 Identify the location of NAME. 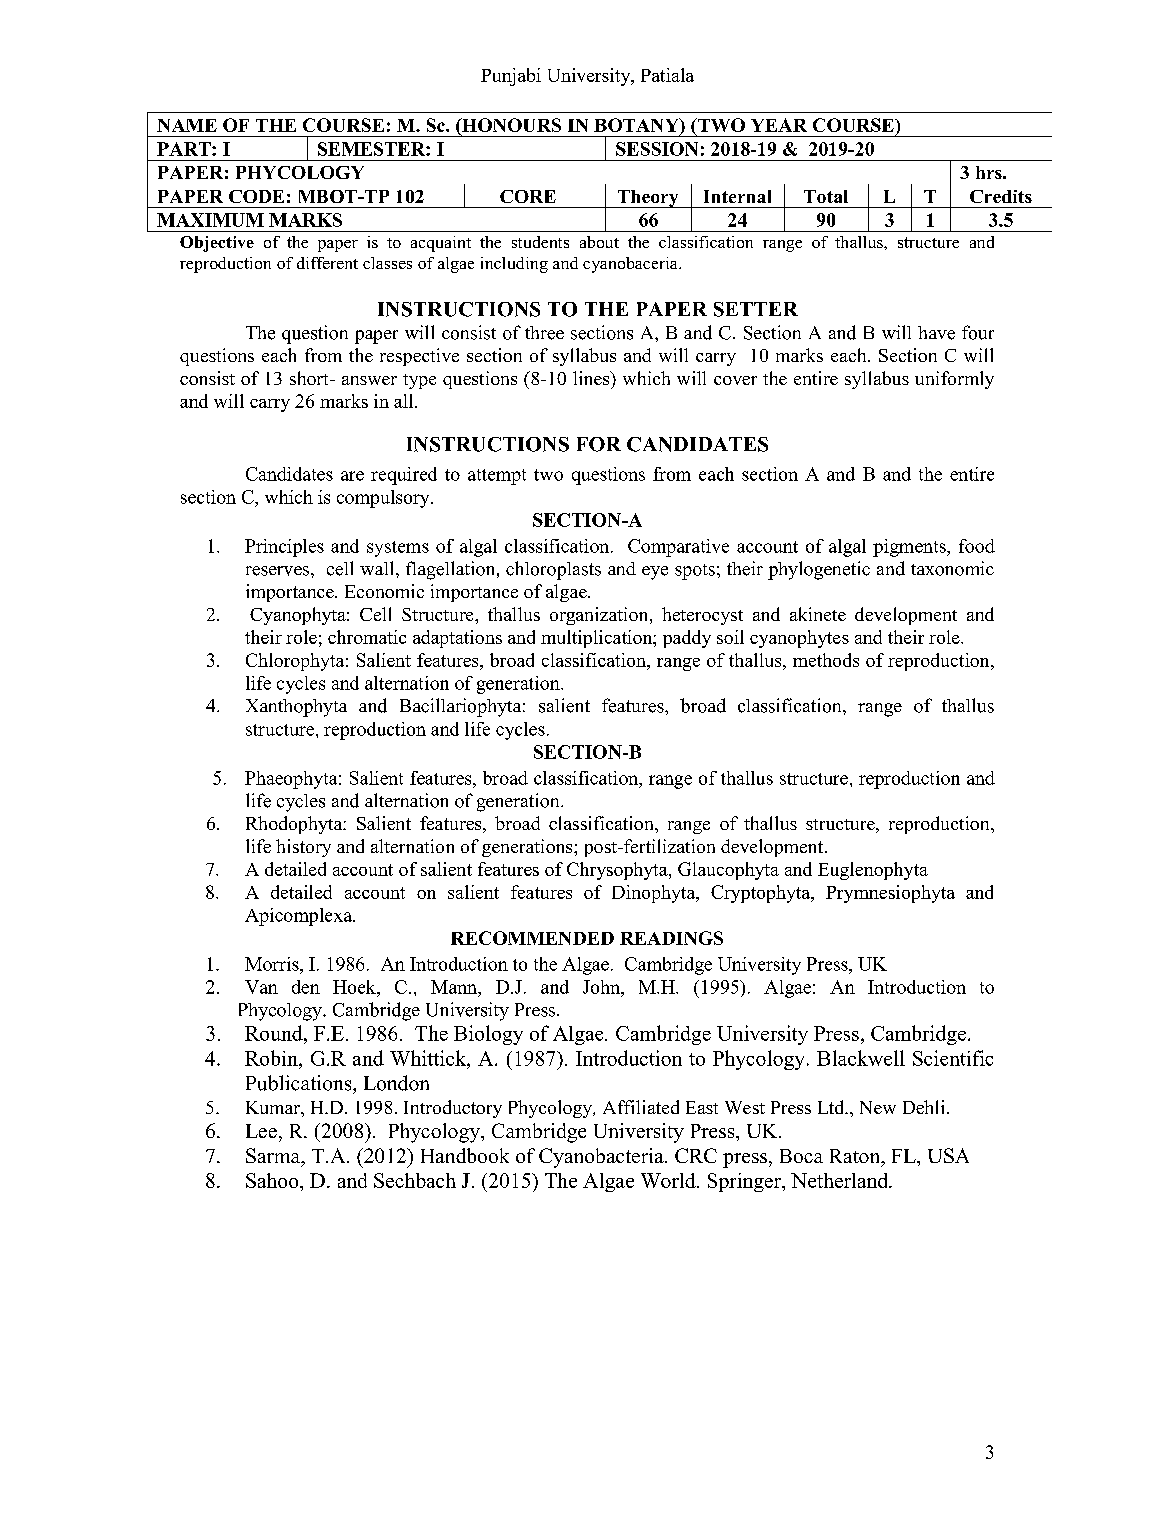
(187, 125).
